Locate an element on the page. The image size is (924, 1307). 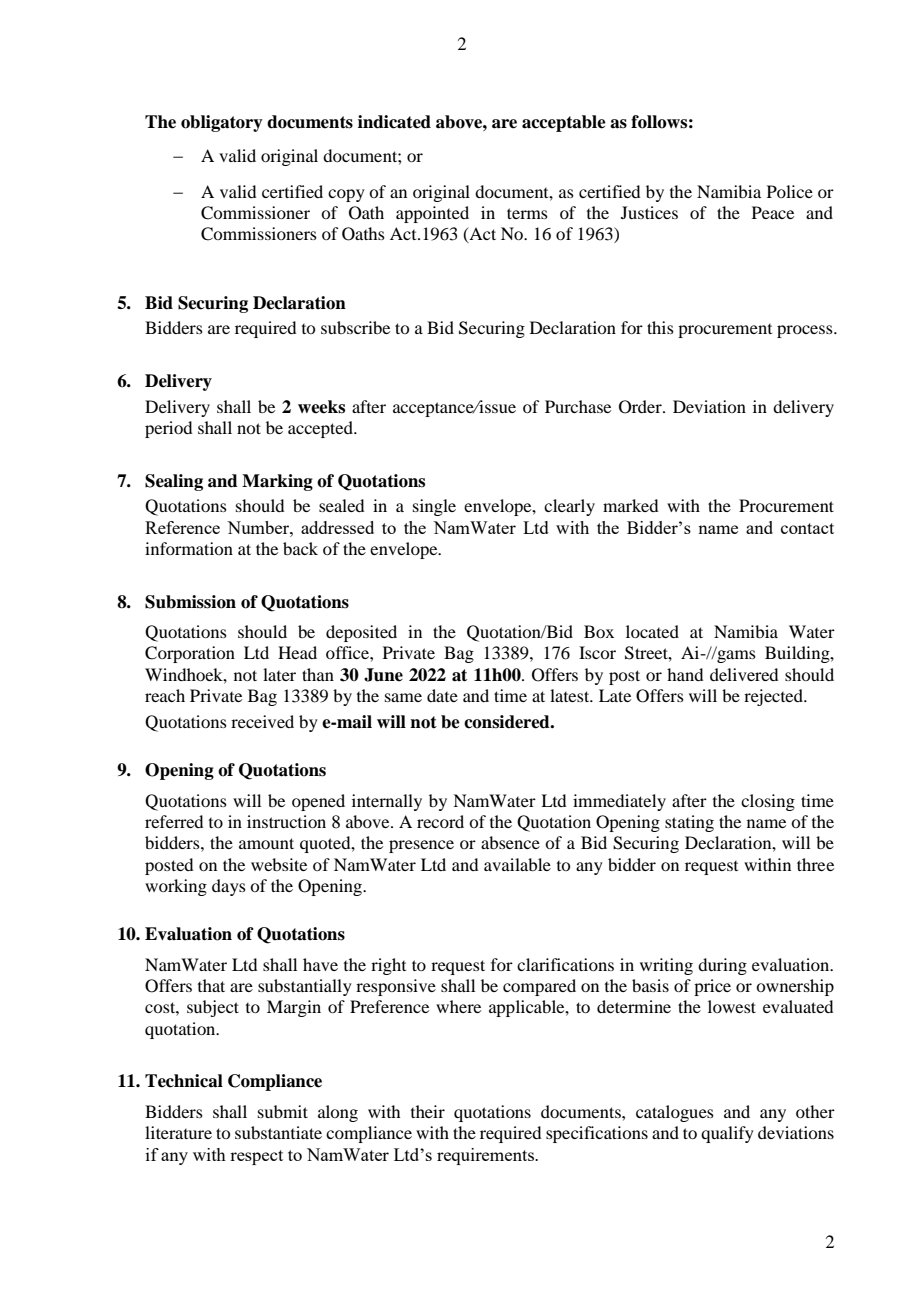
closing is located at coordinates (768, 802).
